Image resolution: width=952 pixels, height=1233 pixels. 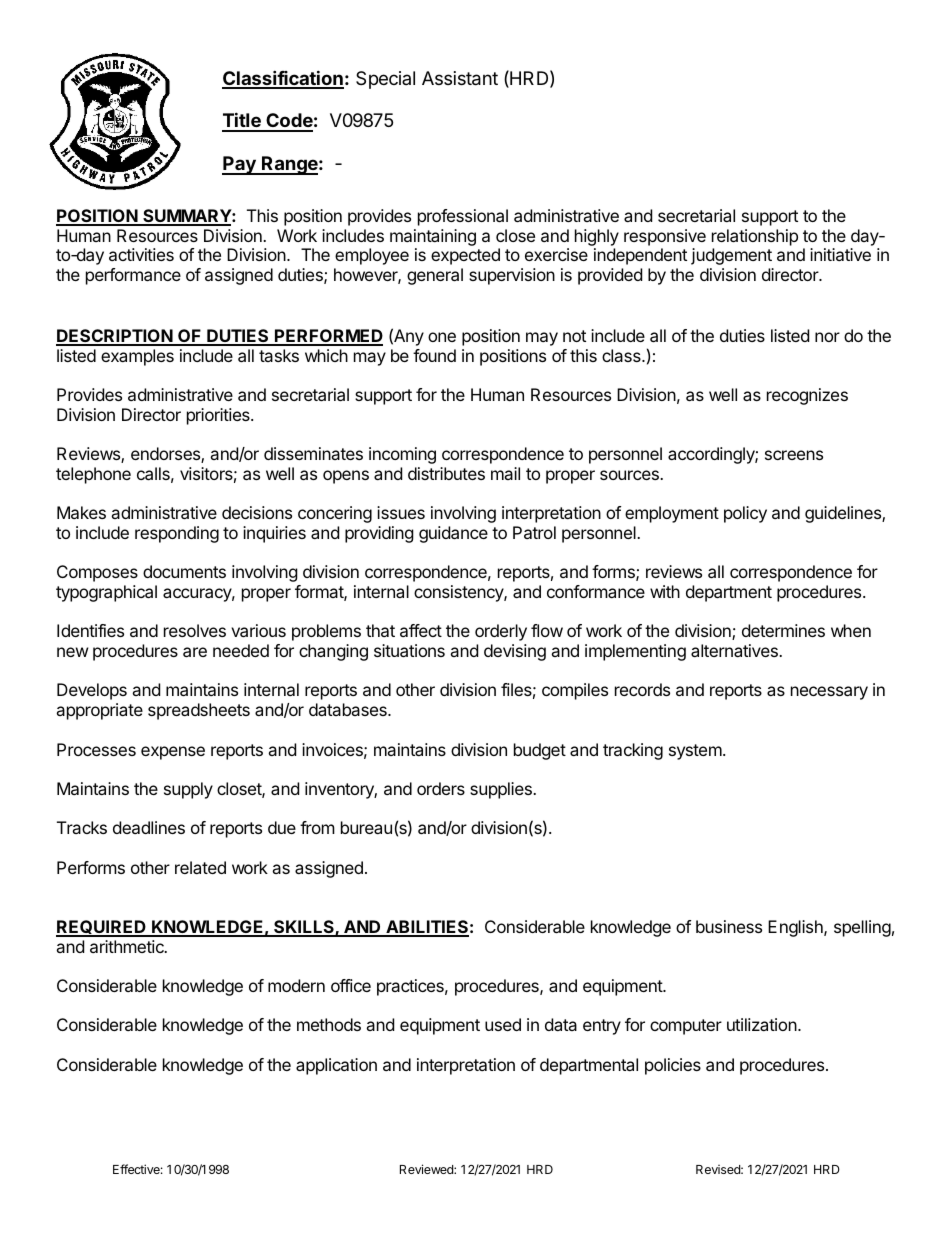 I want to click on application, so click(x=336, y=1066).
